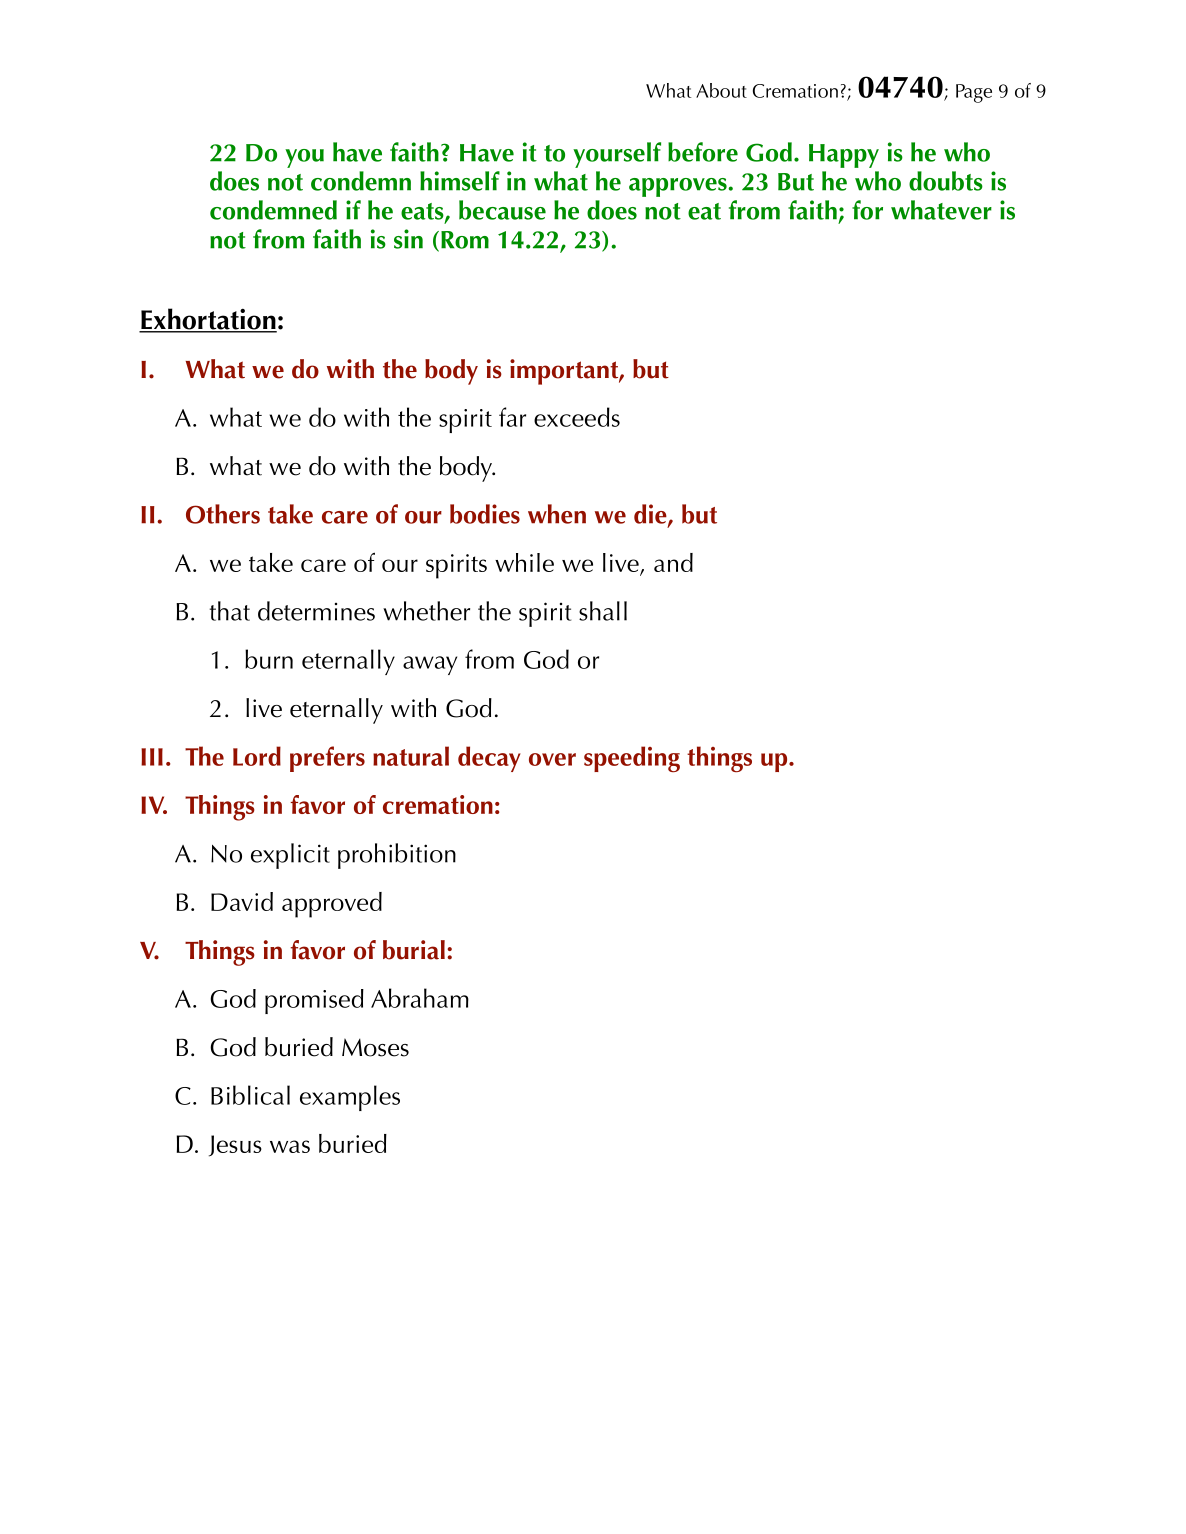  I want to click on that, so click(230, 611).
